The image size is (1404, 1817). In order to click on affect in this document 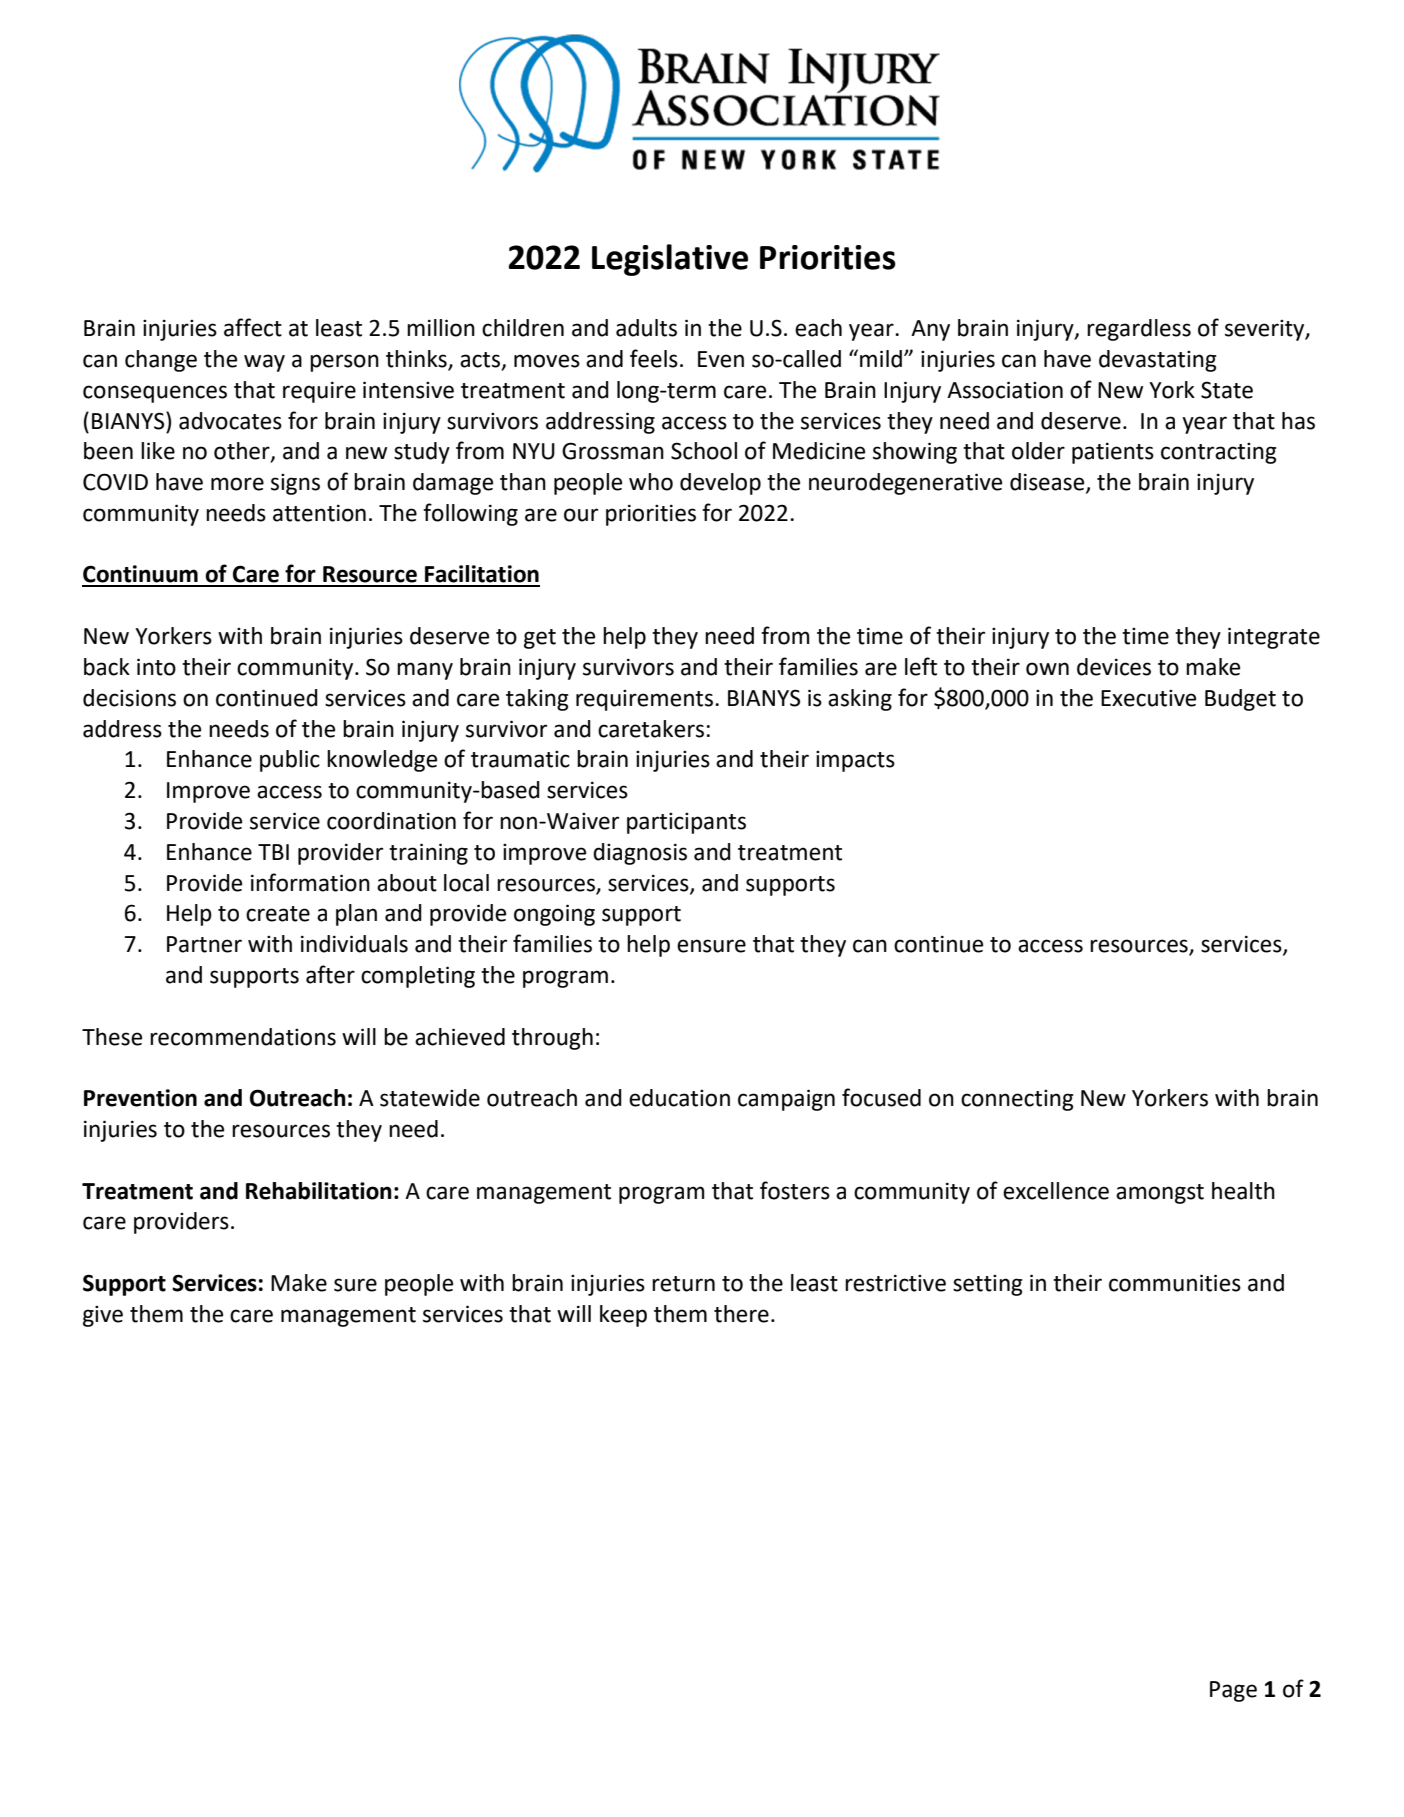, I will do `click(253, 327)`.
